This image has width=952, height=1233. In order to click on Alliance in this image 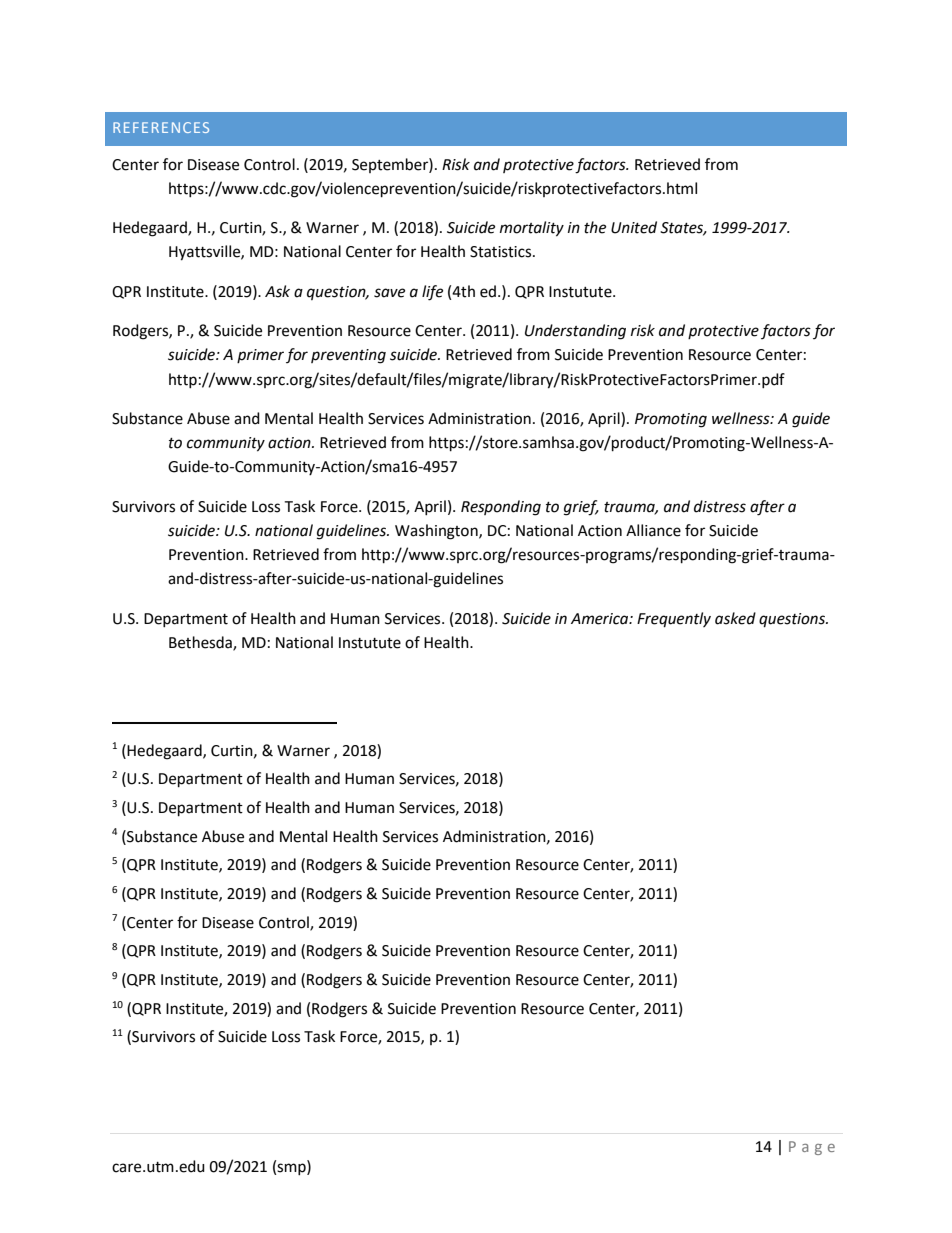, I will do `click(653, 530)`.
